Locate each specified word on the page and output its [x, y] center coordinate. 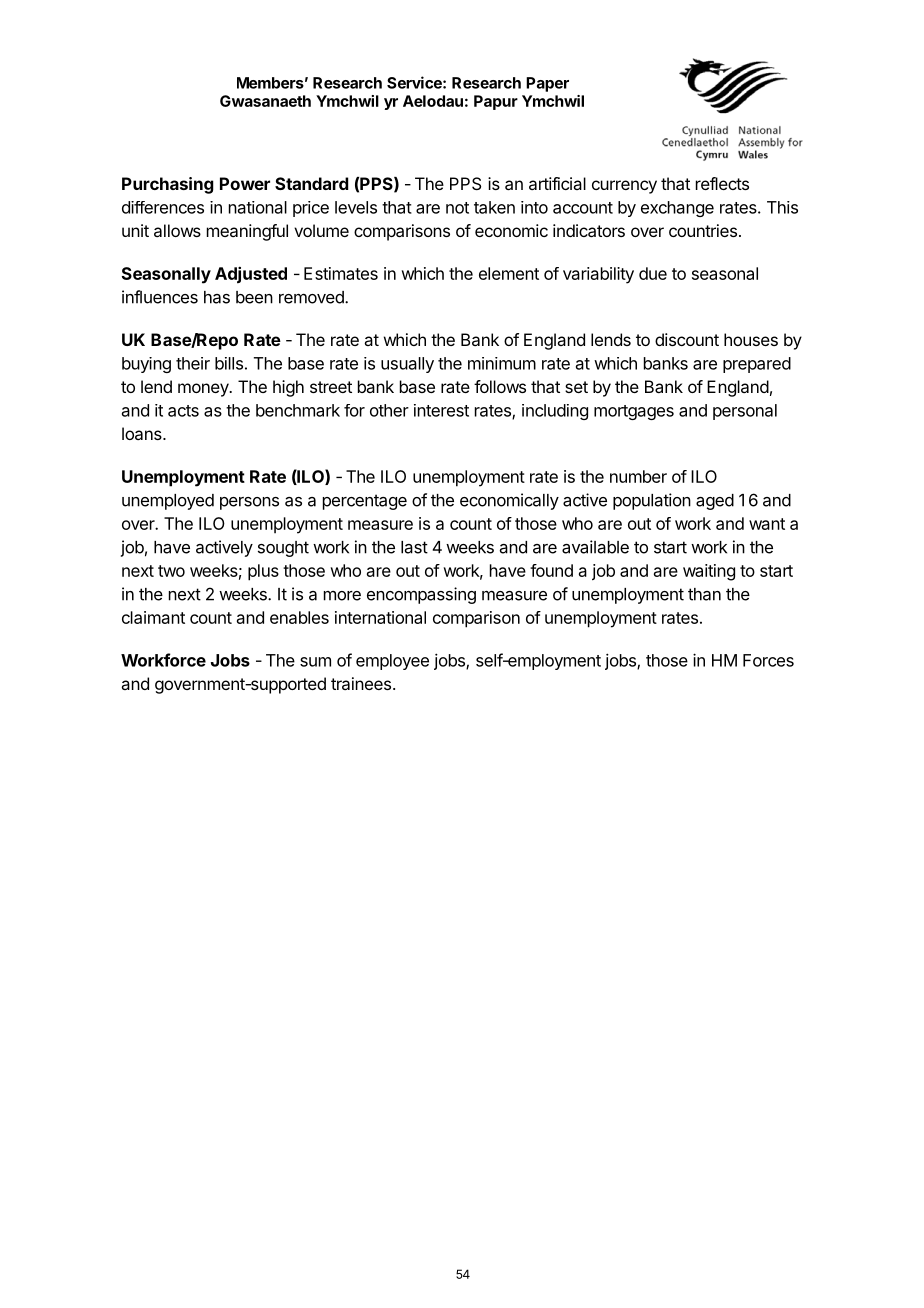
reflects [722, 183]
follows [500, 386]
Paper [547, 84]
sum [315, 662]
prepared [757, 365]
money [204, 390]
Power [245, 183]
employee [392, 662]
